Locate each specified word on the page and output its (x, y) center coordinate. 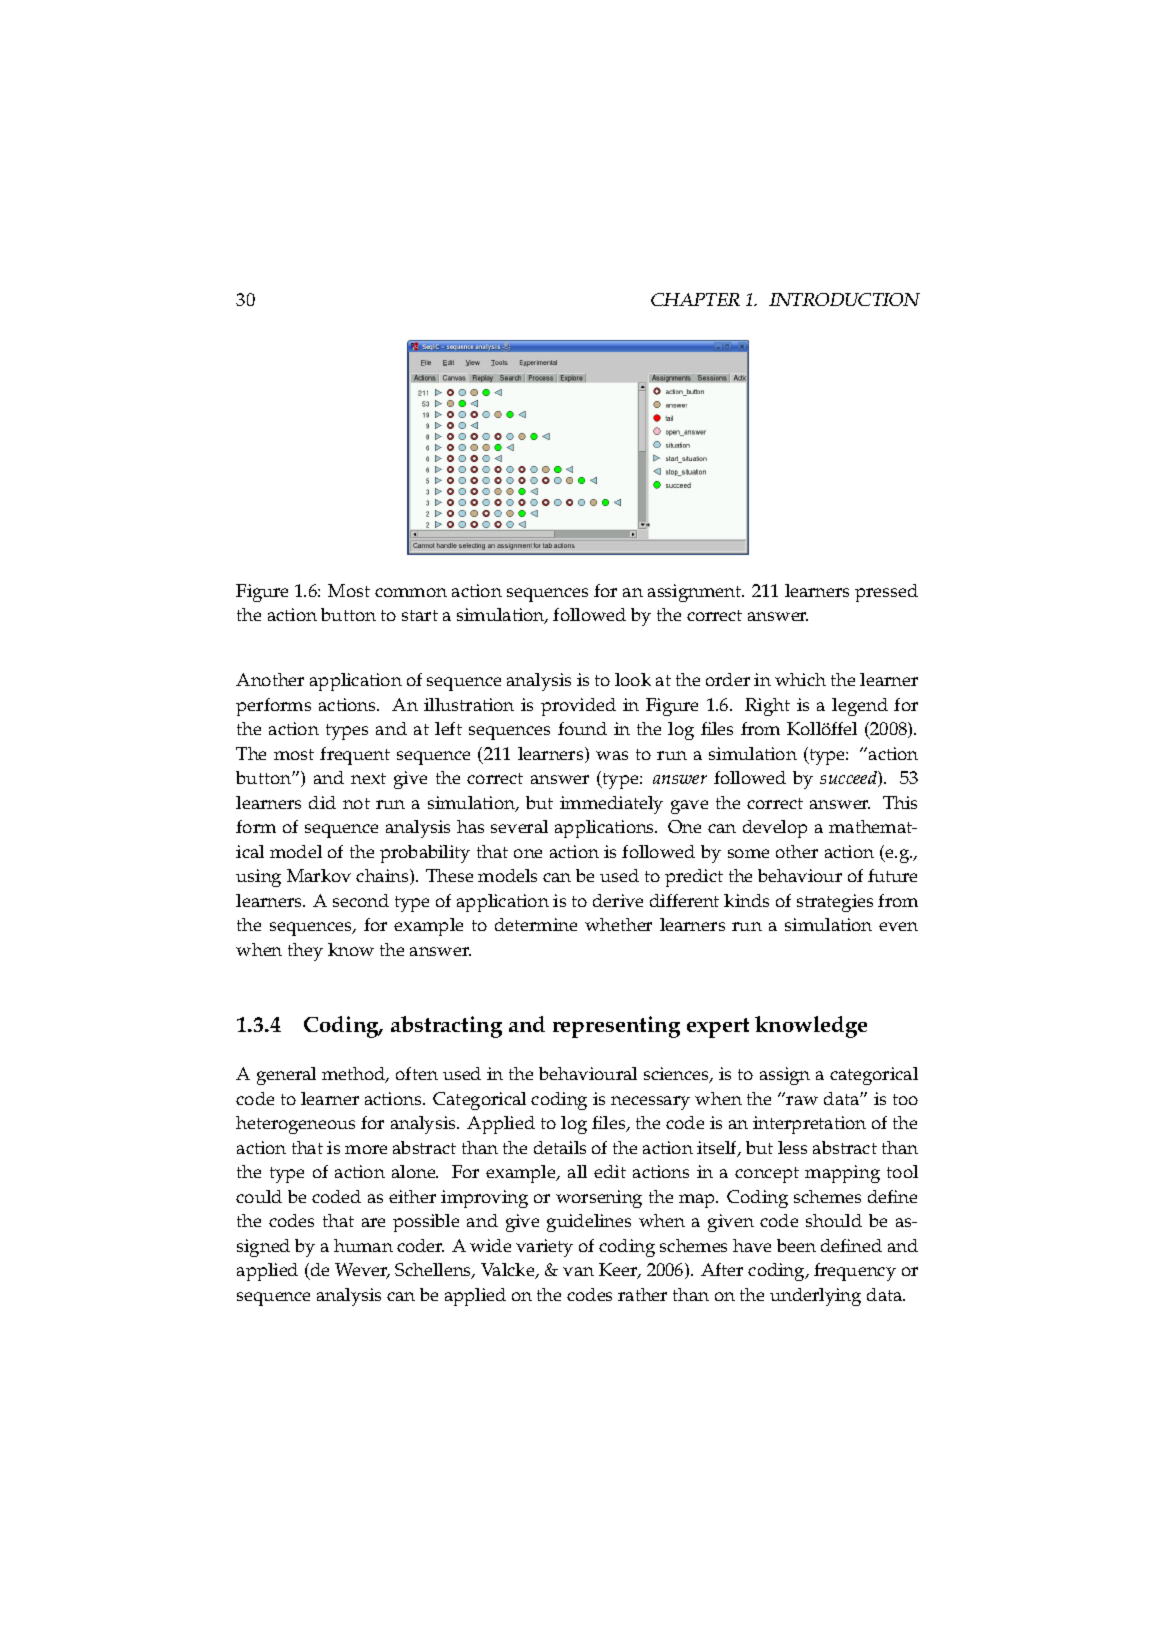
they (305, 952)
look (633, 679)
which (800, 679)
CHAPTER (695, 299)
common (411, 592)
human (363, 1245)
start (420, 615)
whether (618, 924)
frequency (855, 1272)
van (578, 1271)
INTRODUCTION (844, 299)
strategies (835, 903)
